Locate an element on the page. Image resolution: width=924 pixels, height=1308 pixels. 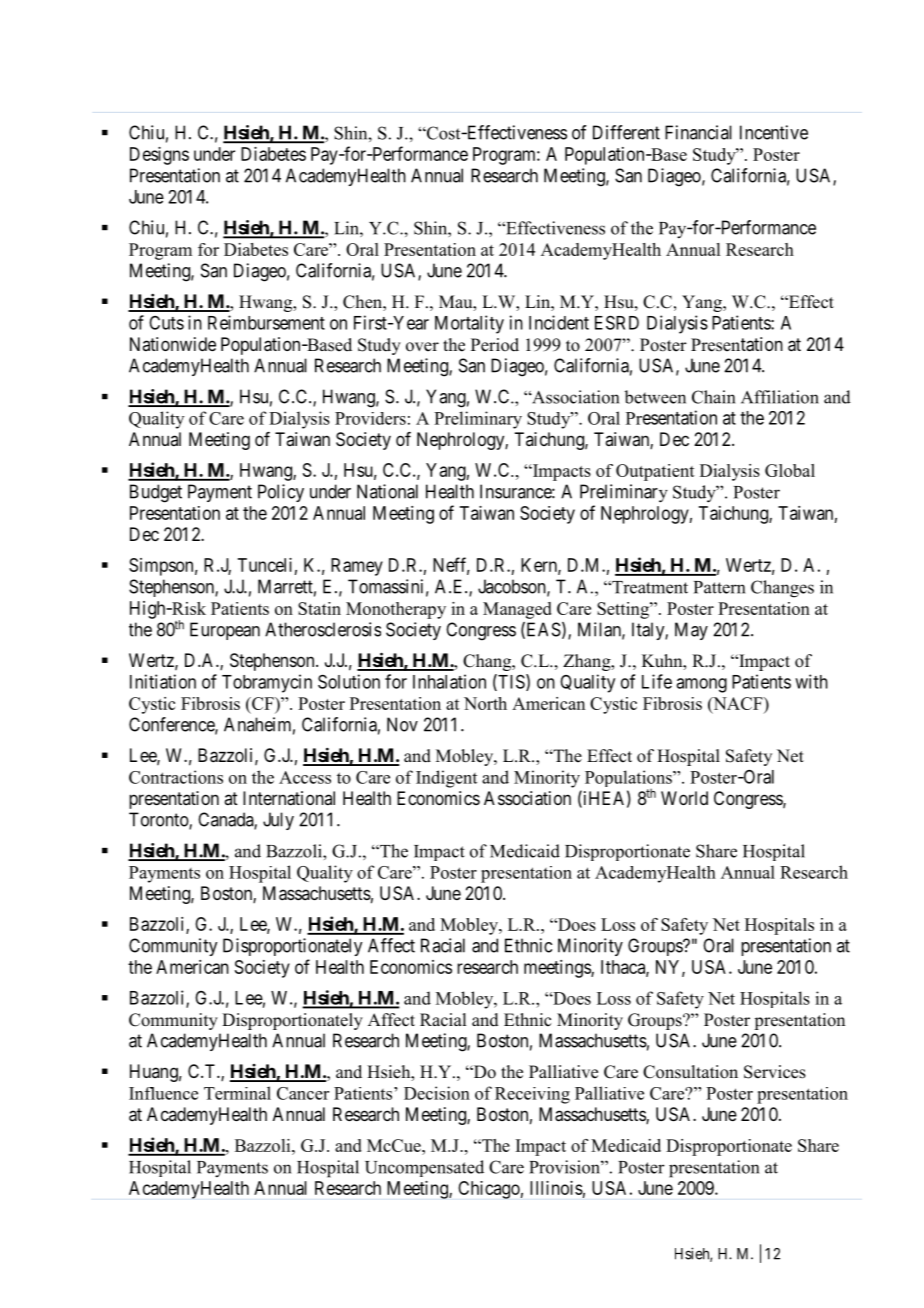
World is located at coordinates (684, 798).
